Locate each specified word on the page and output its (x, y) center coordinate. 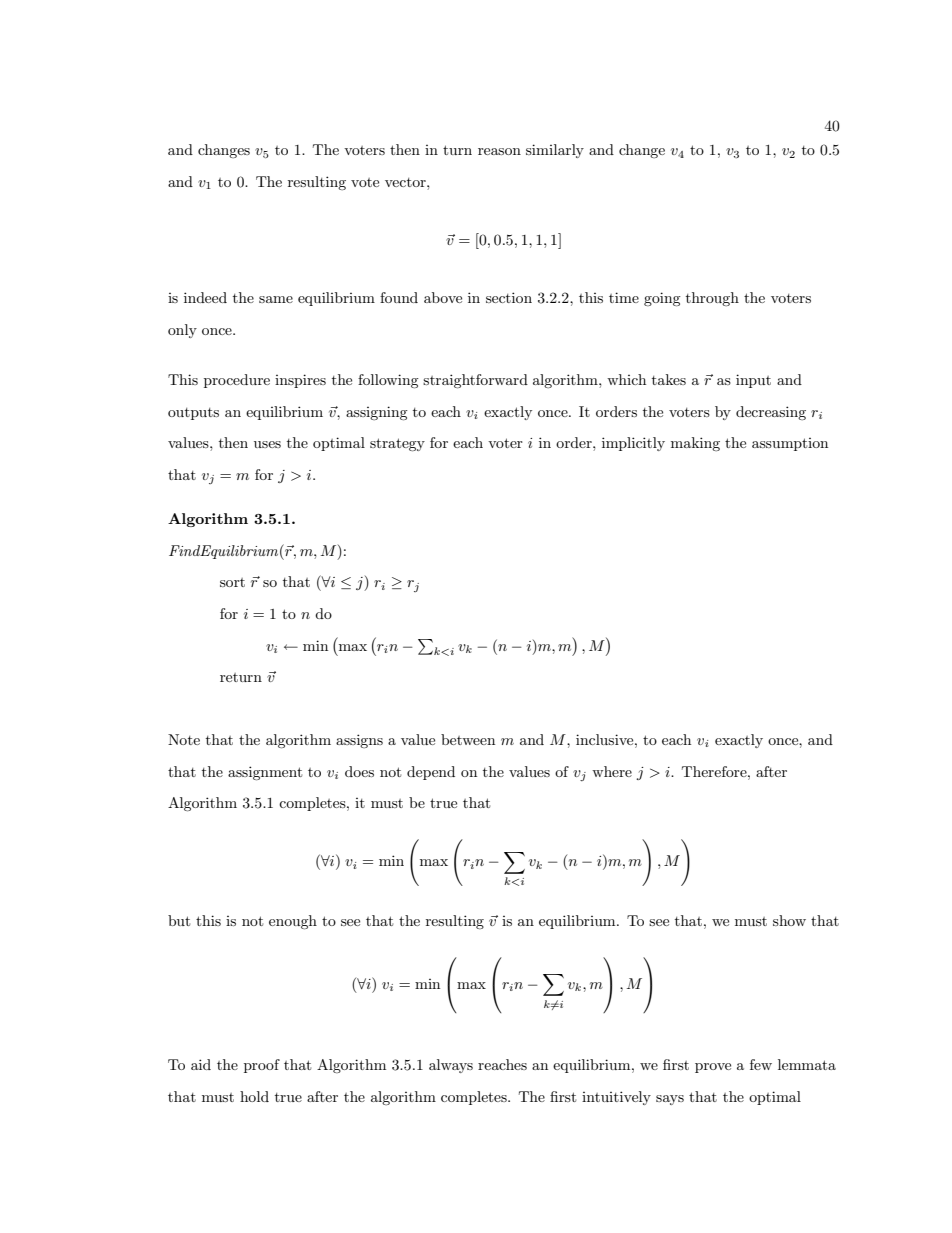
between (468, 739)
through (712, 299)
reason (499, 151)
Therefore (715, 771)
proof (262, 1066)
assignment (265, 773)
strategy (397, 444)
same (276, 299)
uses (267, 444)
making (695, 444)
